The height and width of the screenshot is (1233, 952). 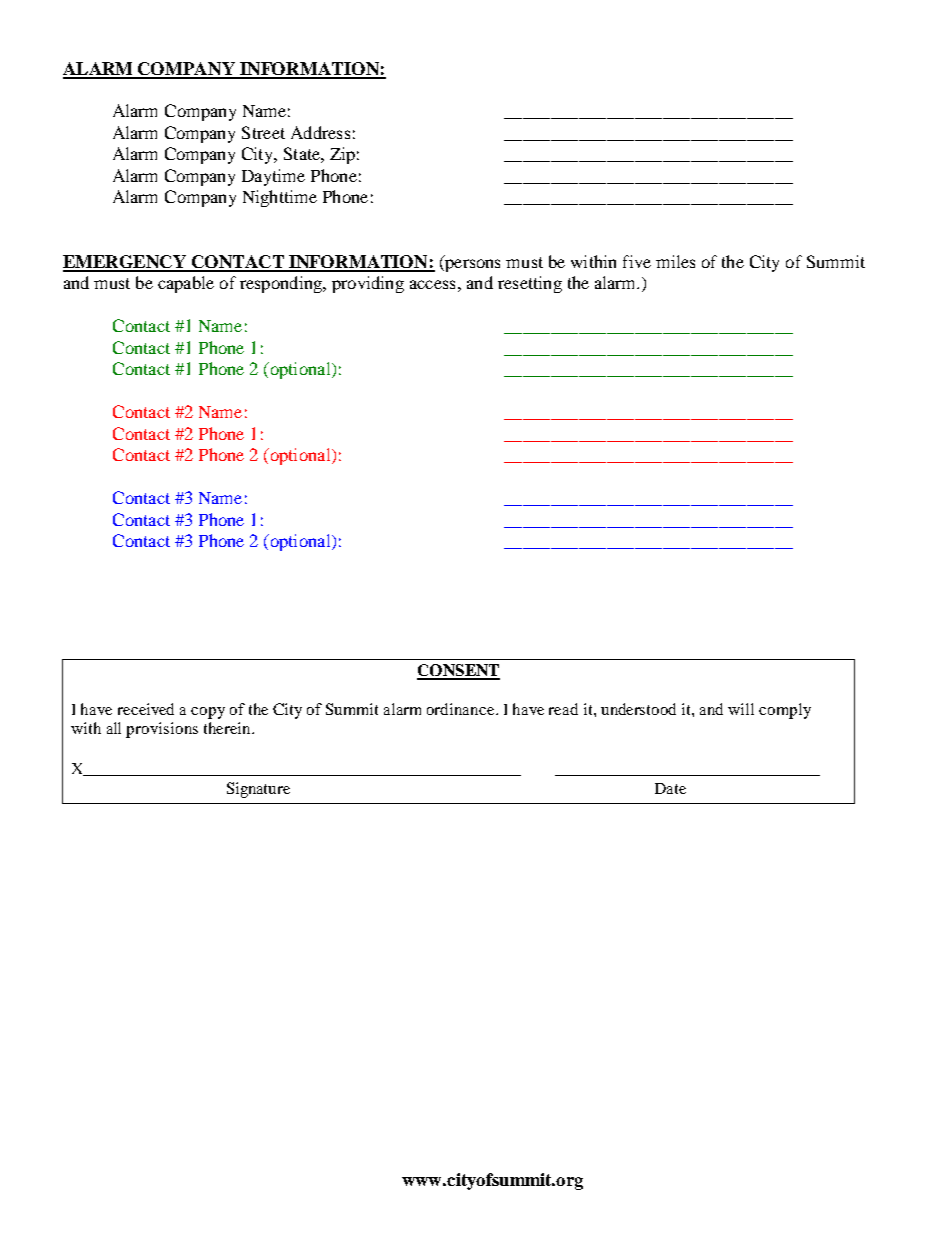 I want to click on Signature, so click(x=258, y=790).
